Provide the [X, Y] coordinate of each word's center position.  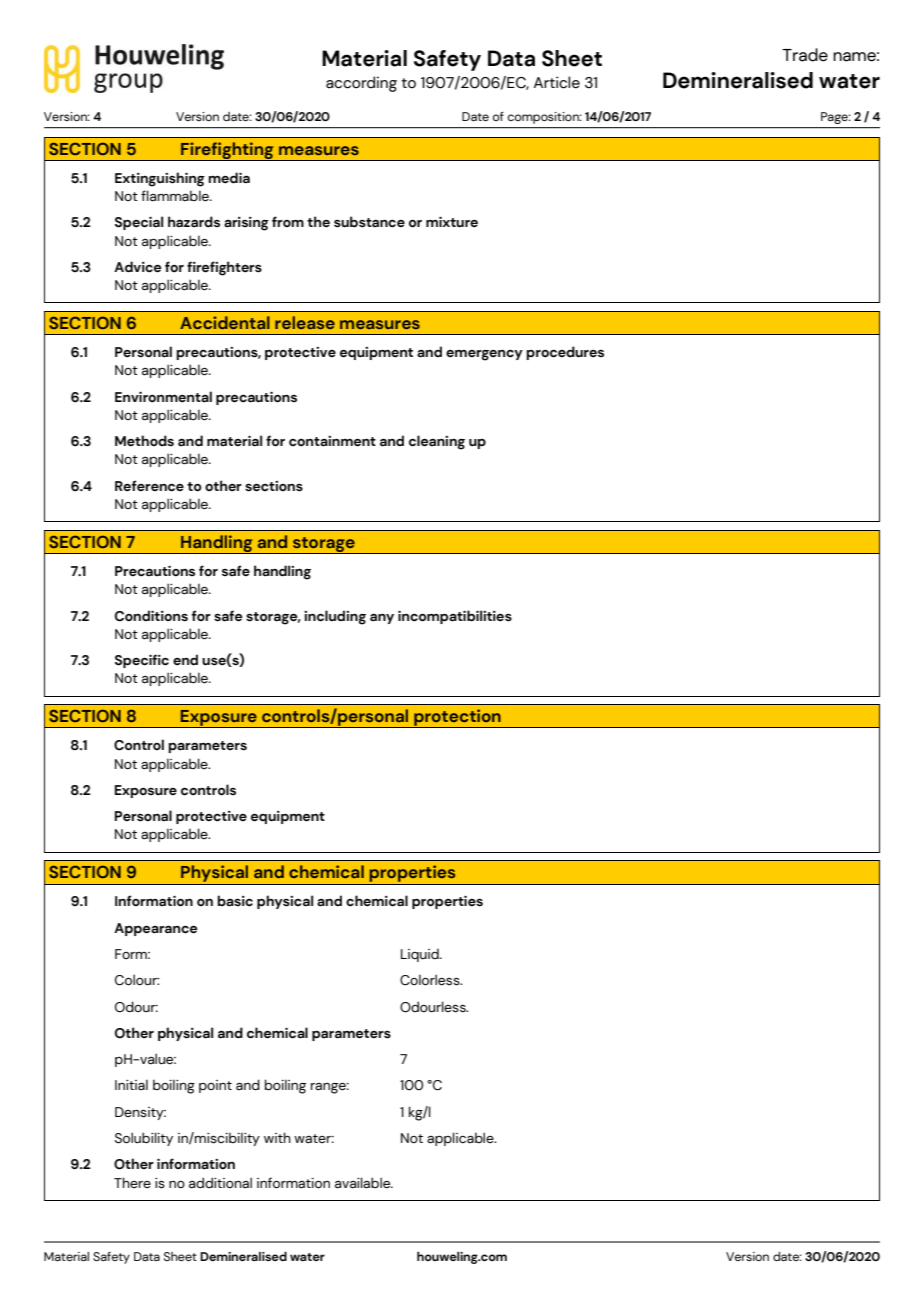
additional [220, 1183]
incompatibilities [455, 617]
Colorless [431, 980]
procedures [565, 353]
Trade [805, 55]
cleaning [437, 442]
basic [235, 901]
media [229, 178]
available [364, 1183]
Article [557, 82]
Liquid [421, 955]
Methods [144, 441]
